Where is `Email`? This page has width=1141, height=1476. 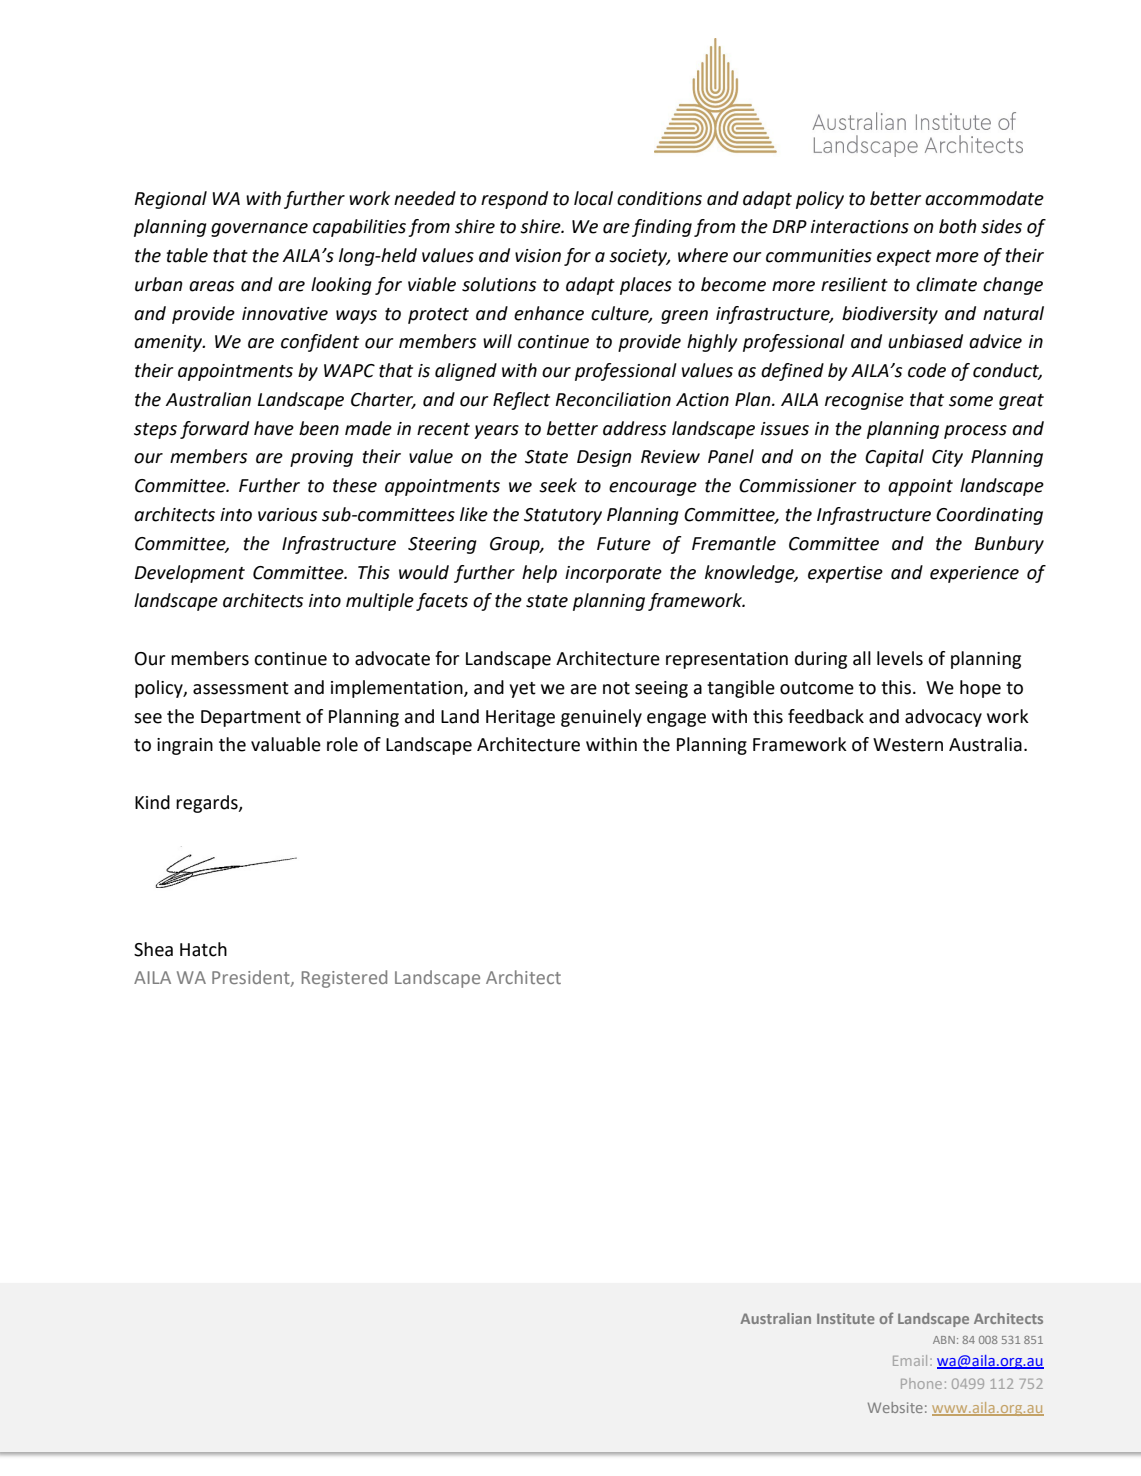
Email is located at coordinates (910, 1360).
